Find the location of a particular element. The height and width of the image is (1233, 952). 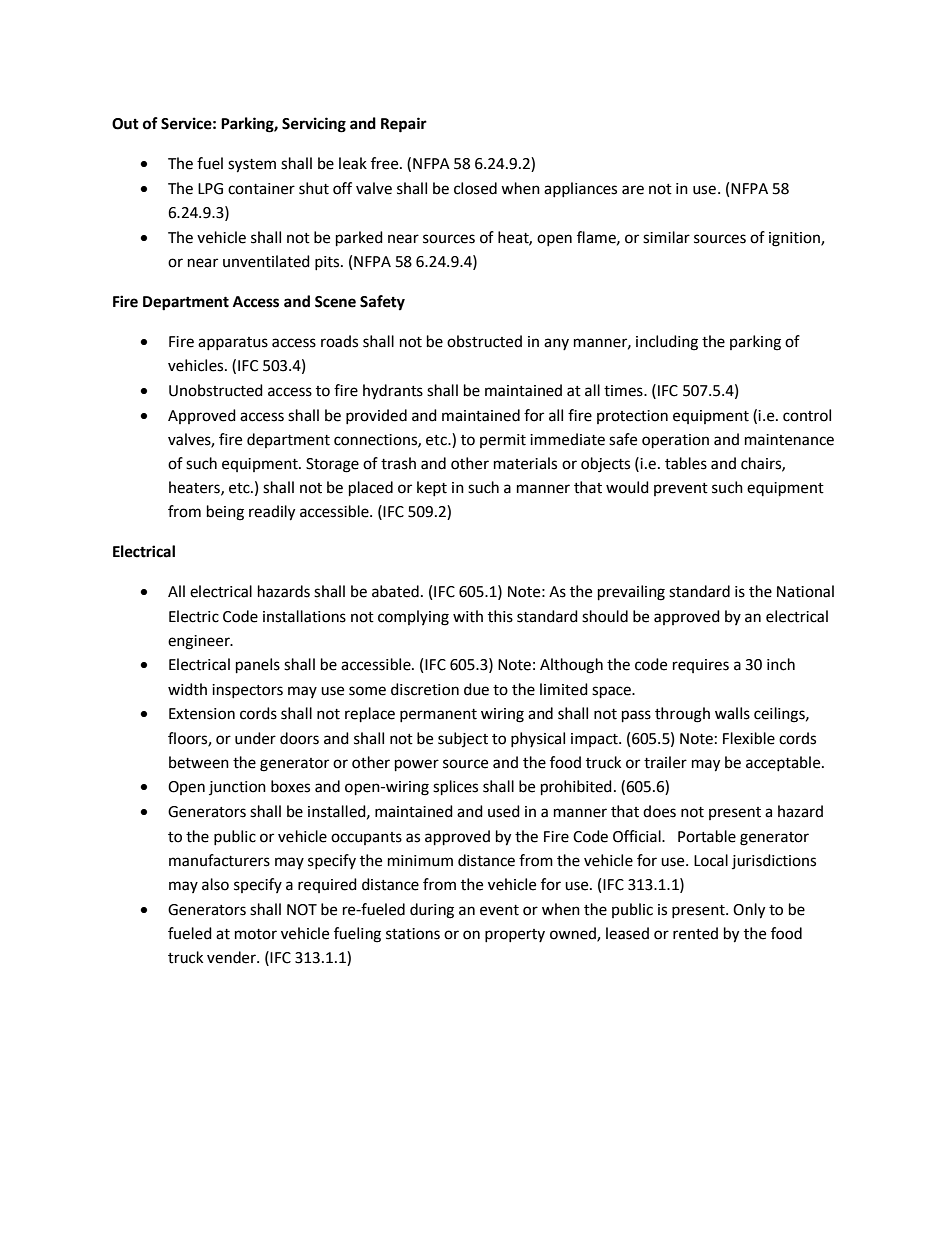

any is located at coordinates (556, 344).
